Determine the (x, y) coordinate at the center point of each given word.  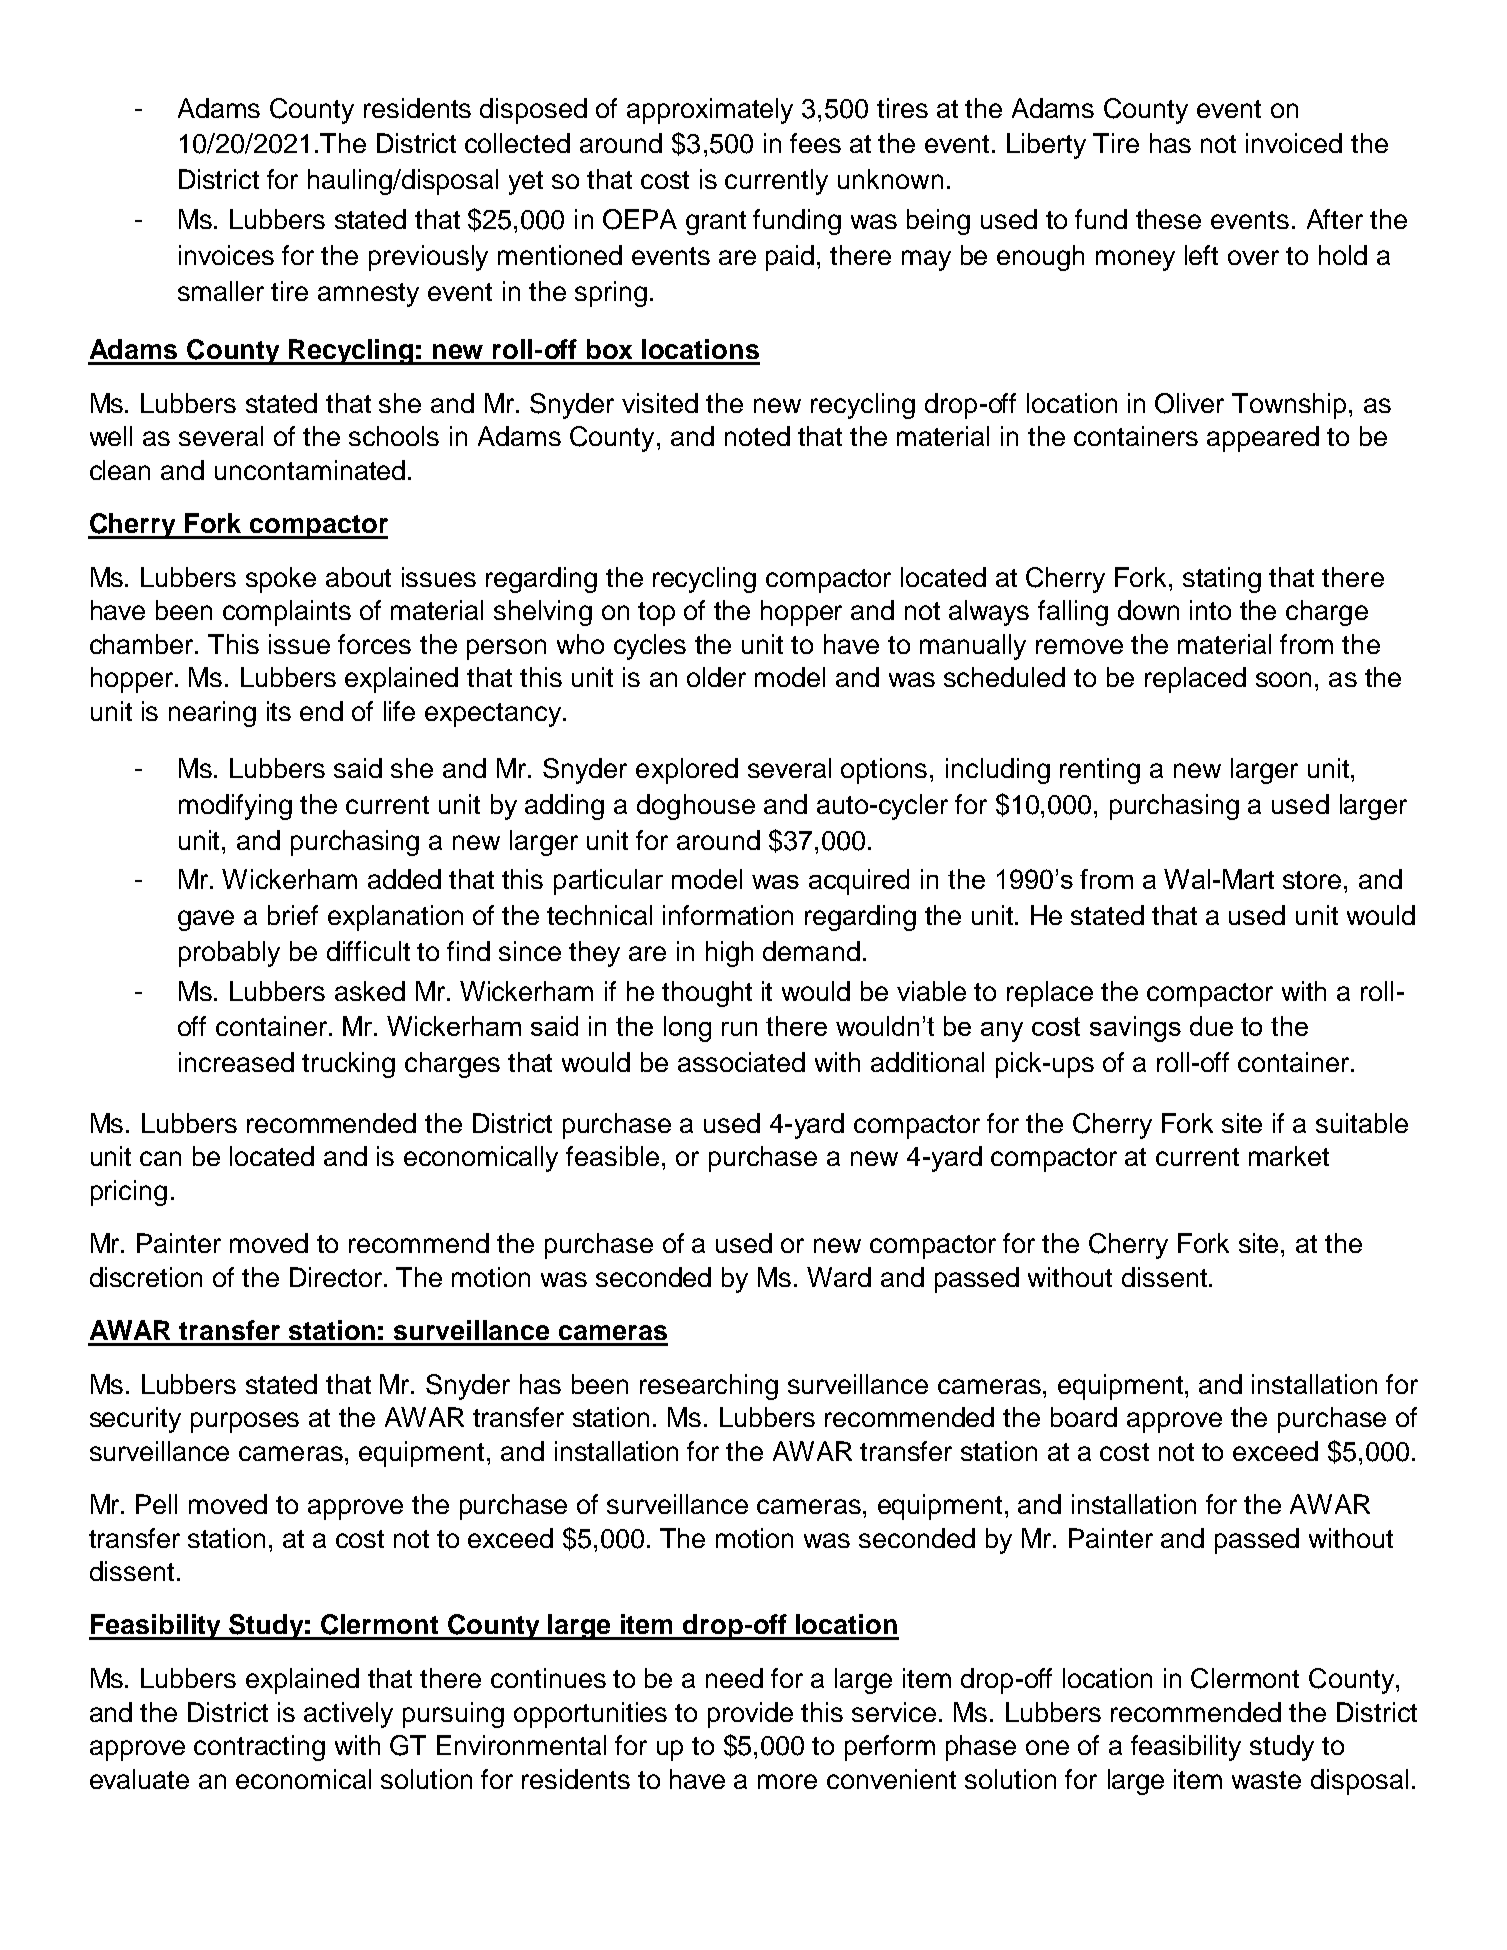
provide (750, 1715)
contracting (259, 1748)
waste (1266, 1780)
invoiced (1294, 143)
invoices (226, 255)
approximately (710, 111)
